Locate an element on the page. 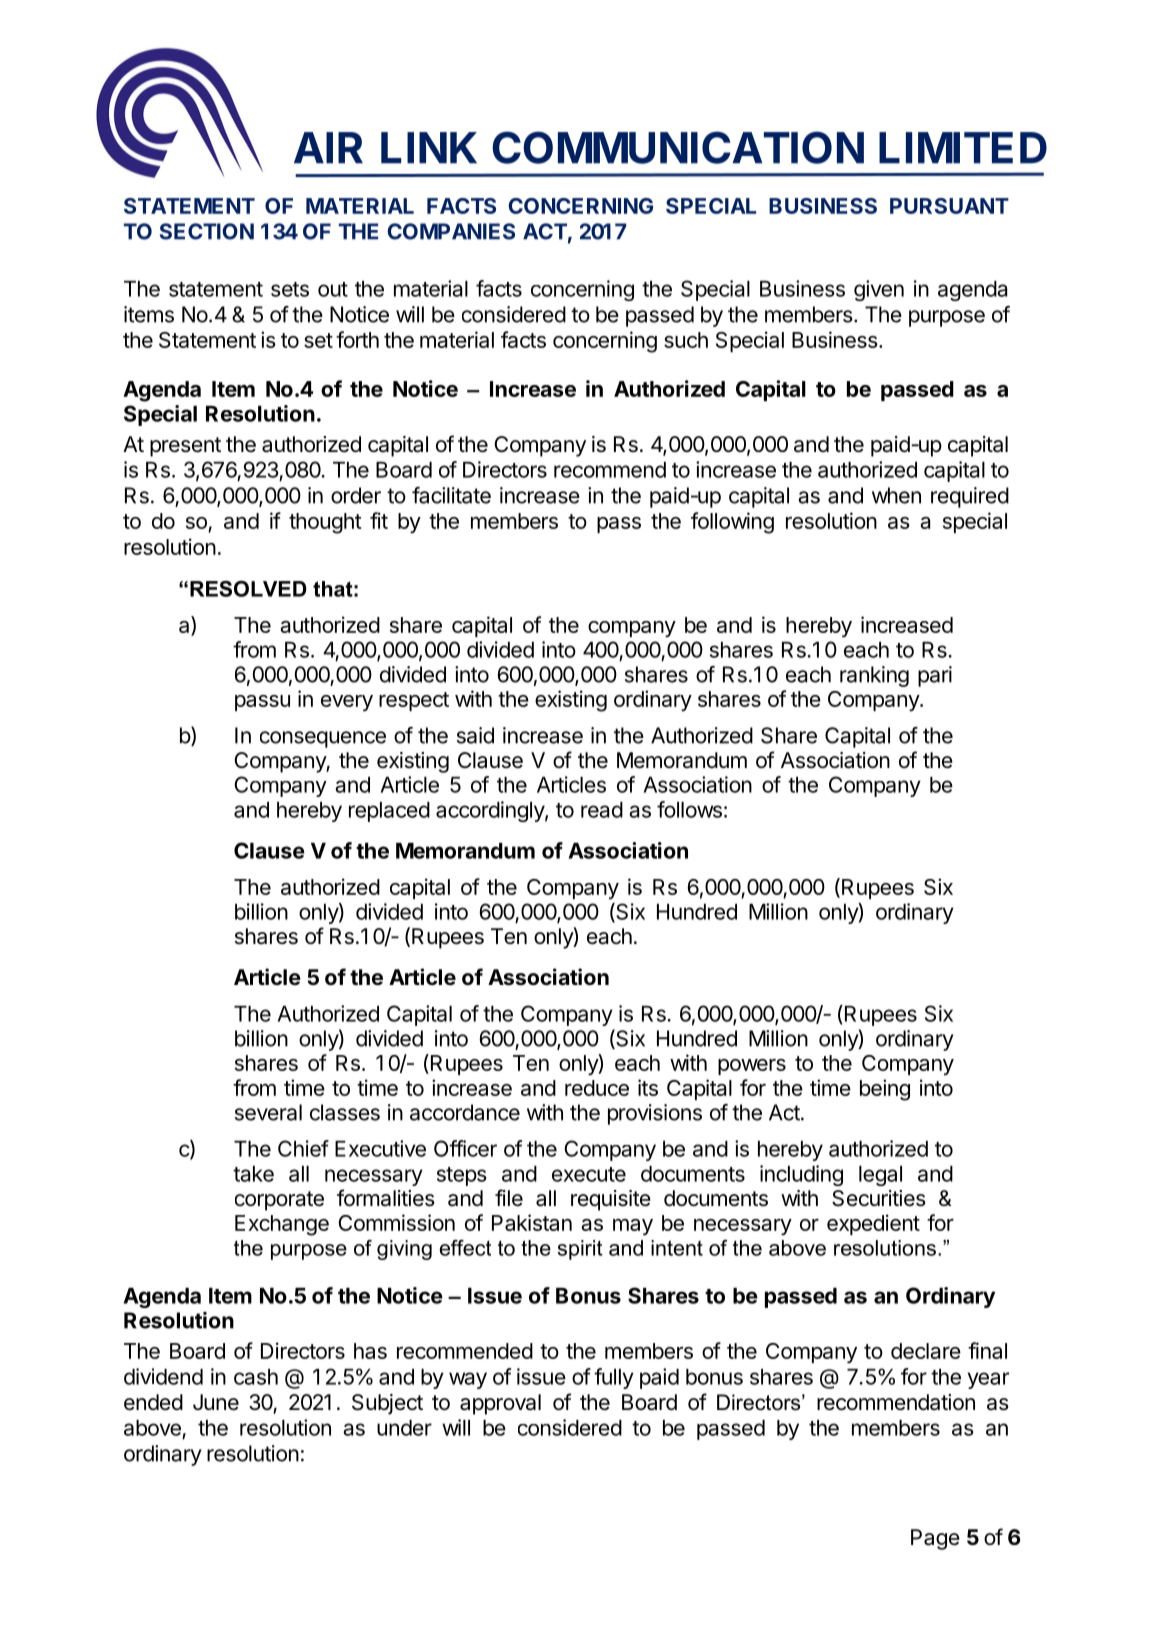 This document has width=1162, height=1643. approval is located at coordinates (500, 1404).
